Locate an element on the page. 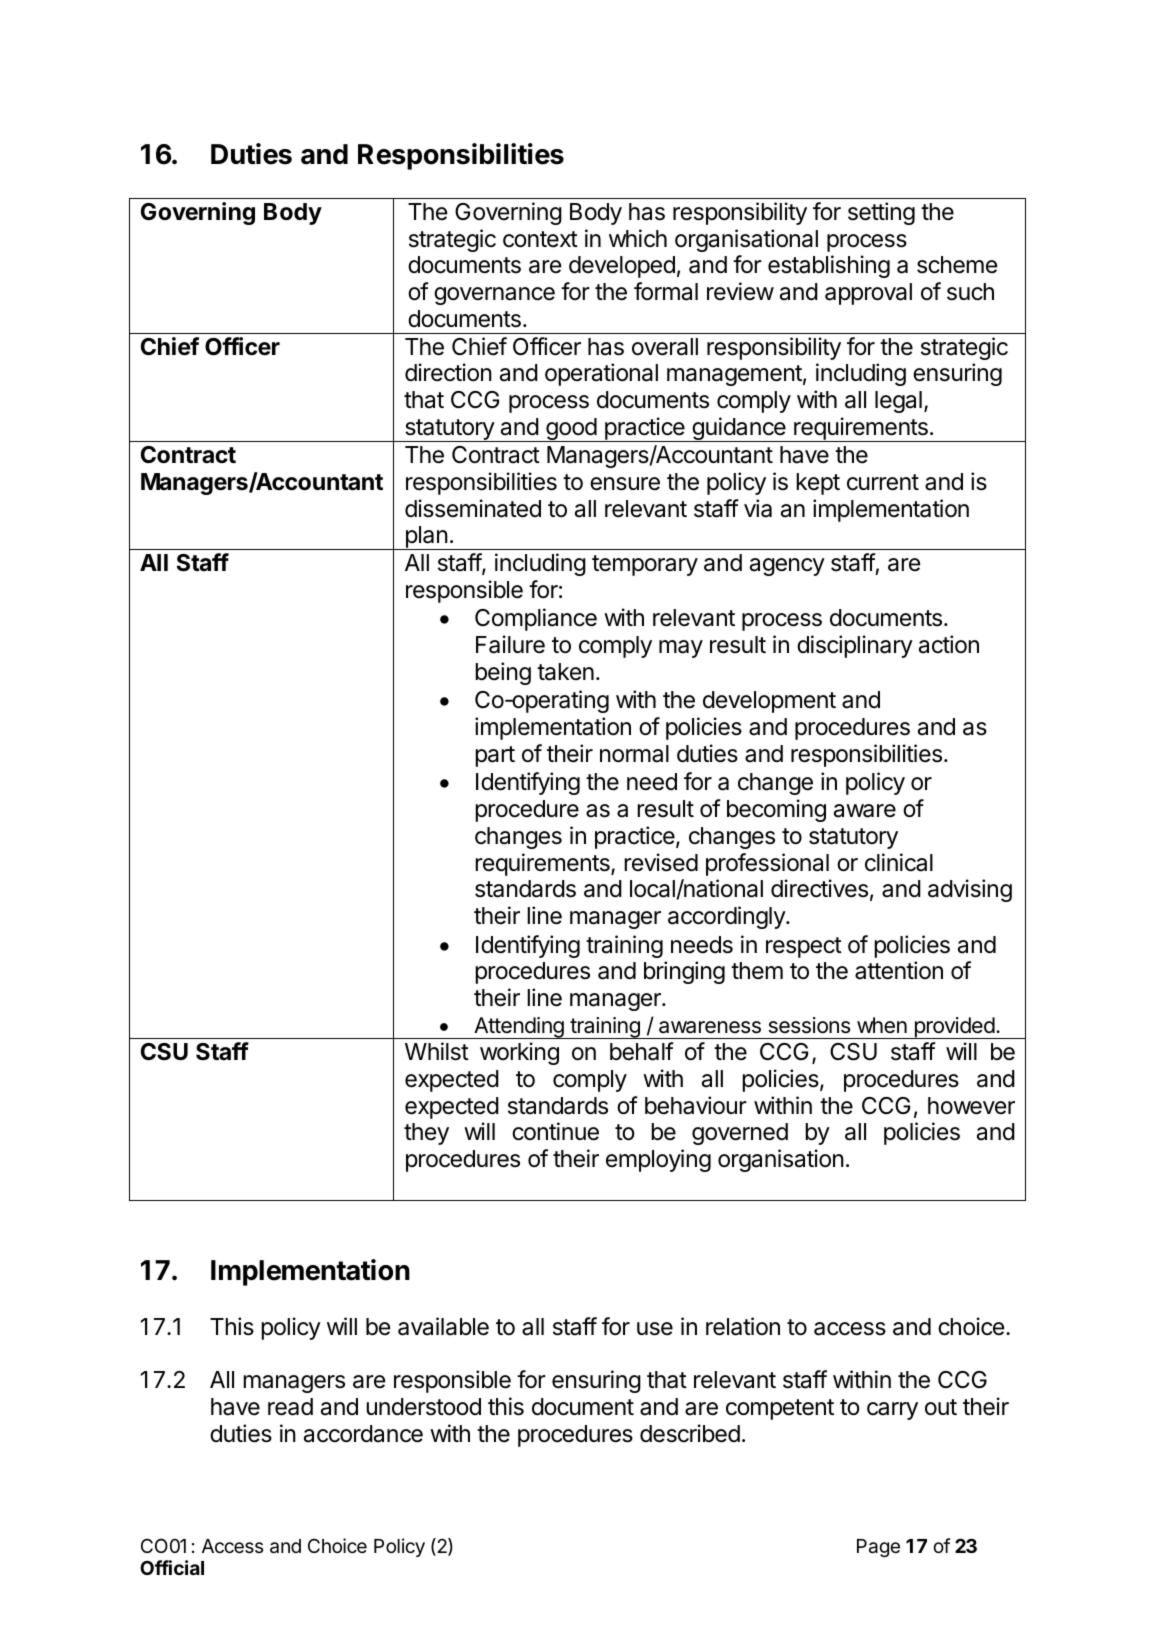 This page has height=1635, width=1155. clinical is located at coordinates (899, 862).
